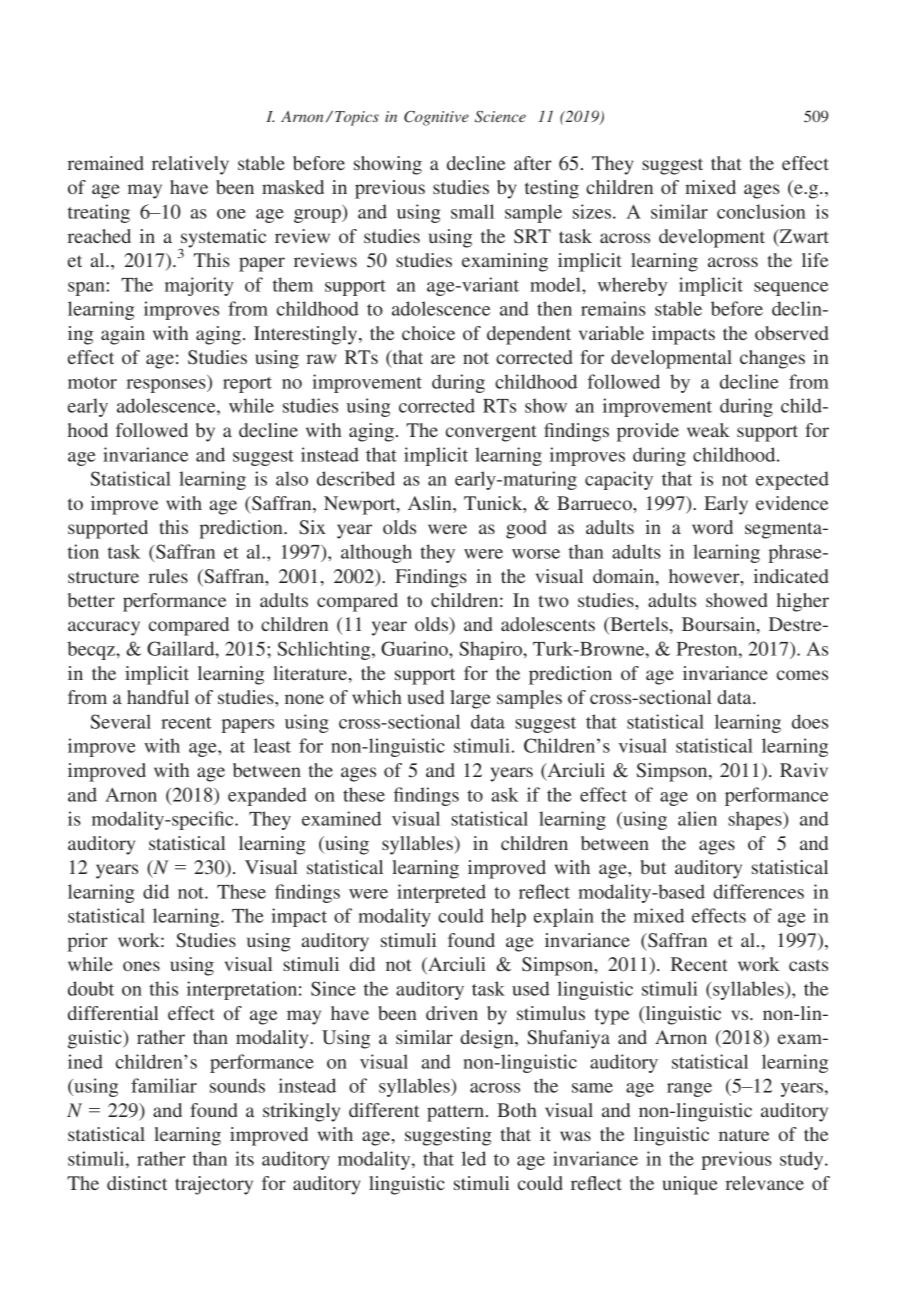 Image resolution: width=911 pixels, height=1316 pixels. Describe the element at coordinates (761, 211) in the screenshot. I see `conclusion` at that location.
